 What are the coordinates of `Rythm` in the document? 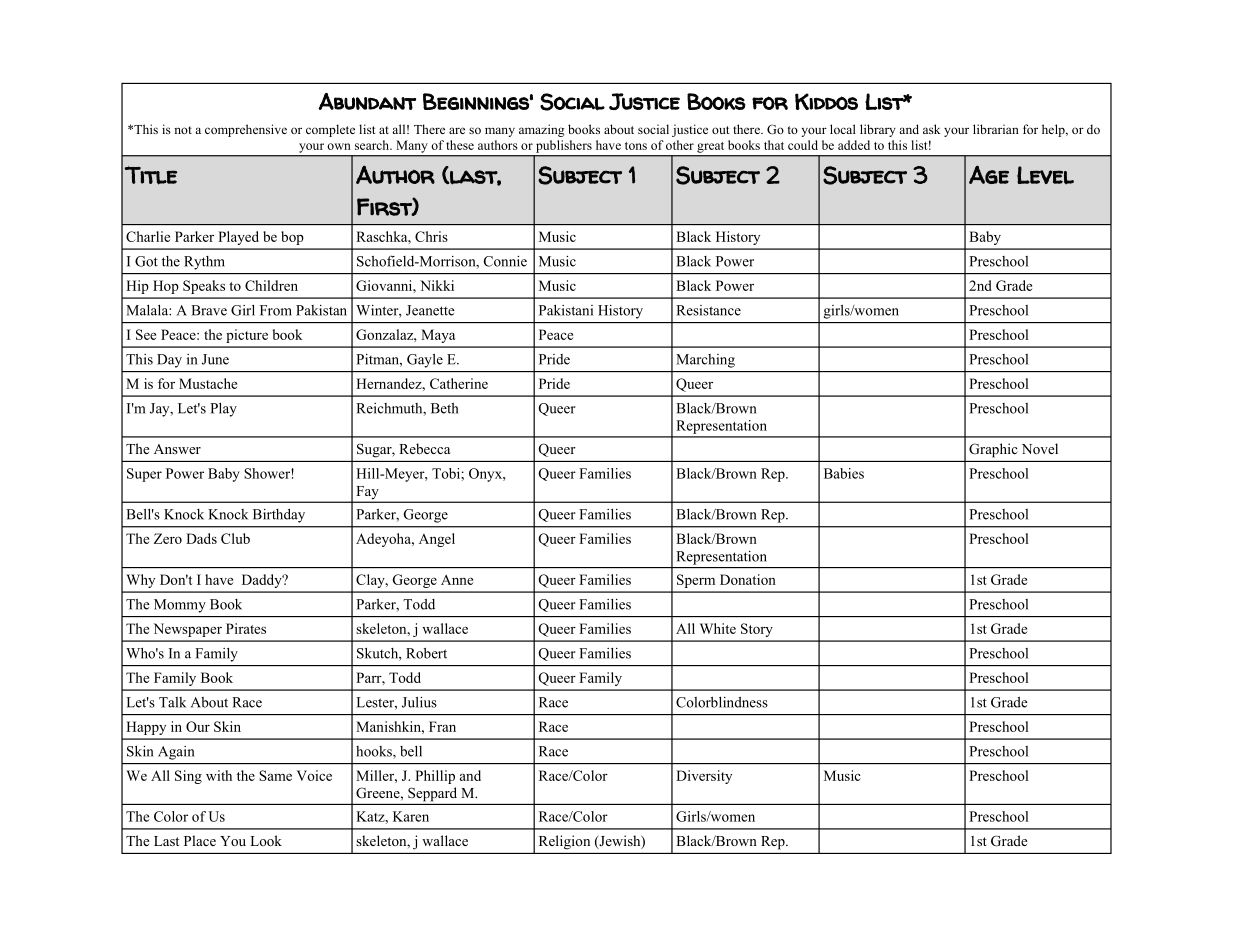 It's located at (204, 263).
